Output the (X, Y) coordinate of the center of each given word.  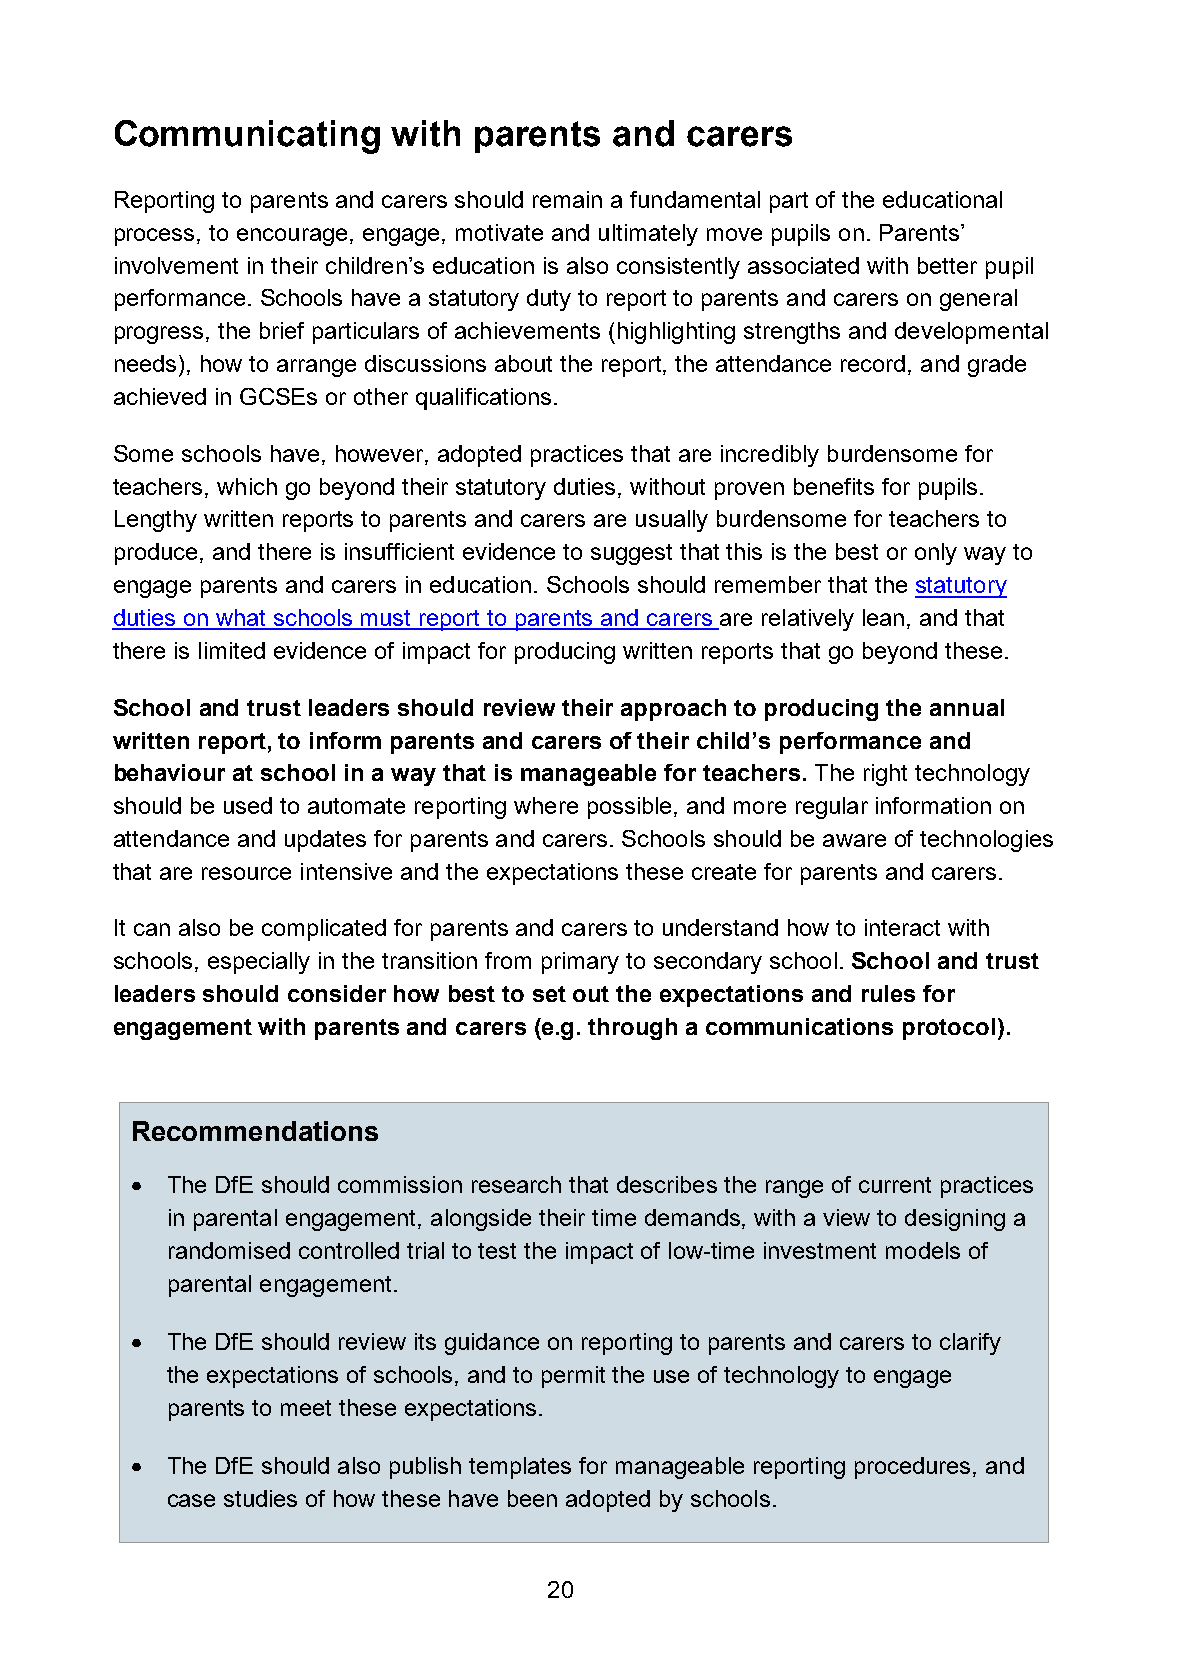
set (549, 994)
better (947, 265)
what (241, 619)
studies (260, 1498)
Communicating (247, 137)
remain (567, 199)
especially (259, 963)
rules (888, 993)
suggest (631, 554)
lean (883, 617)
